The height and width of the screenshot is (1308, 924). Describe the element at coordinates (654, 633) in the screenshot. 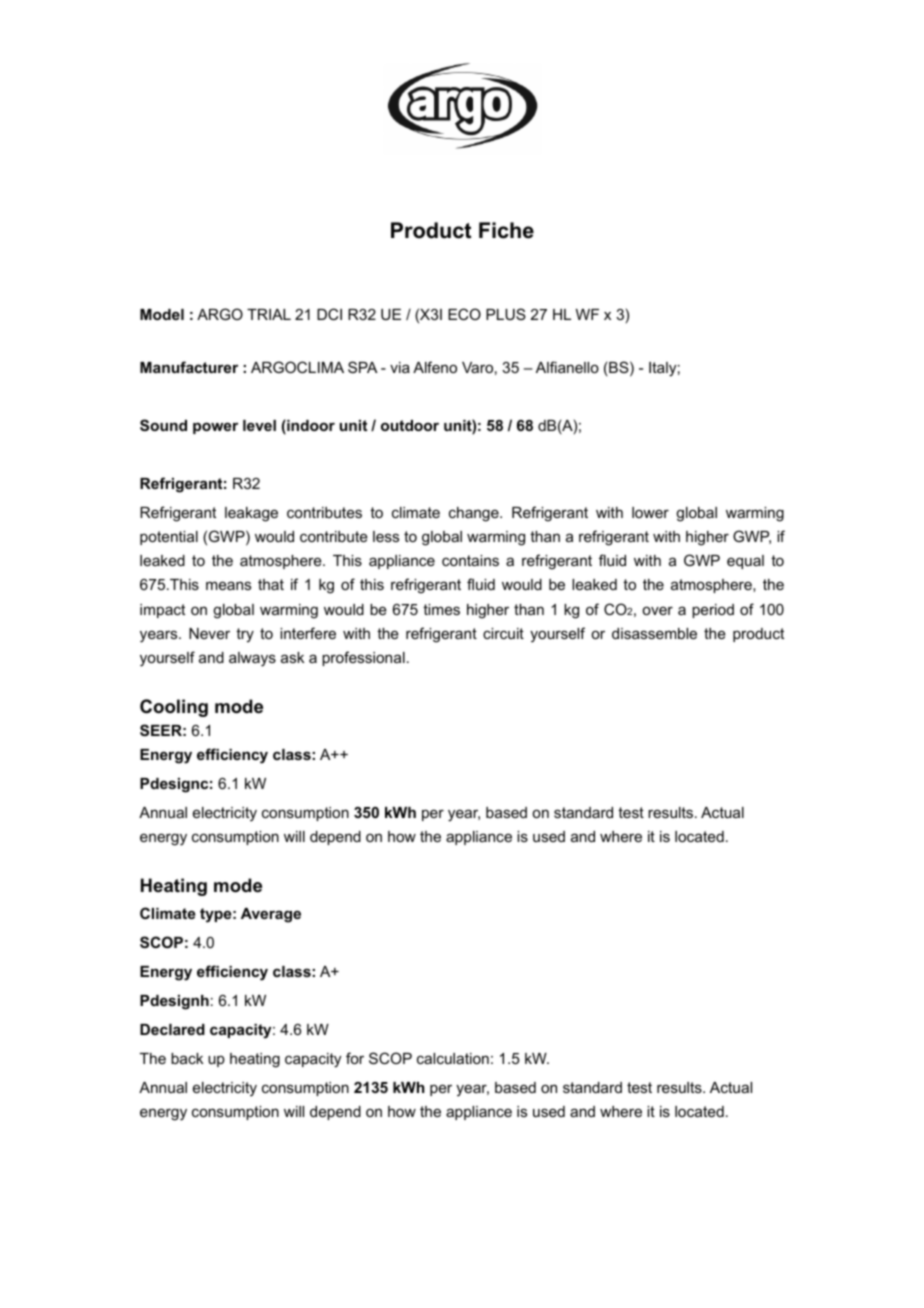

I see `disassemble` at that location.
